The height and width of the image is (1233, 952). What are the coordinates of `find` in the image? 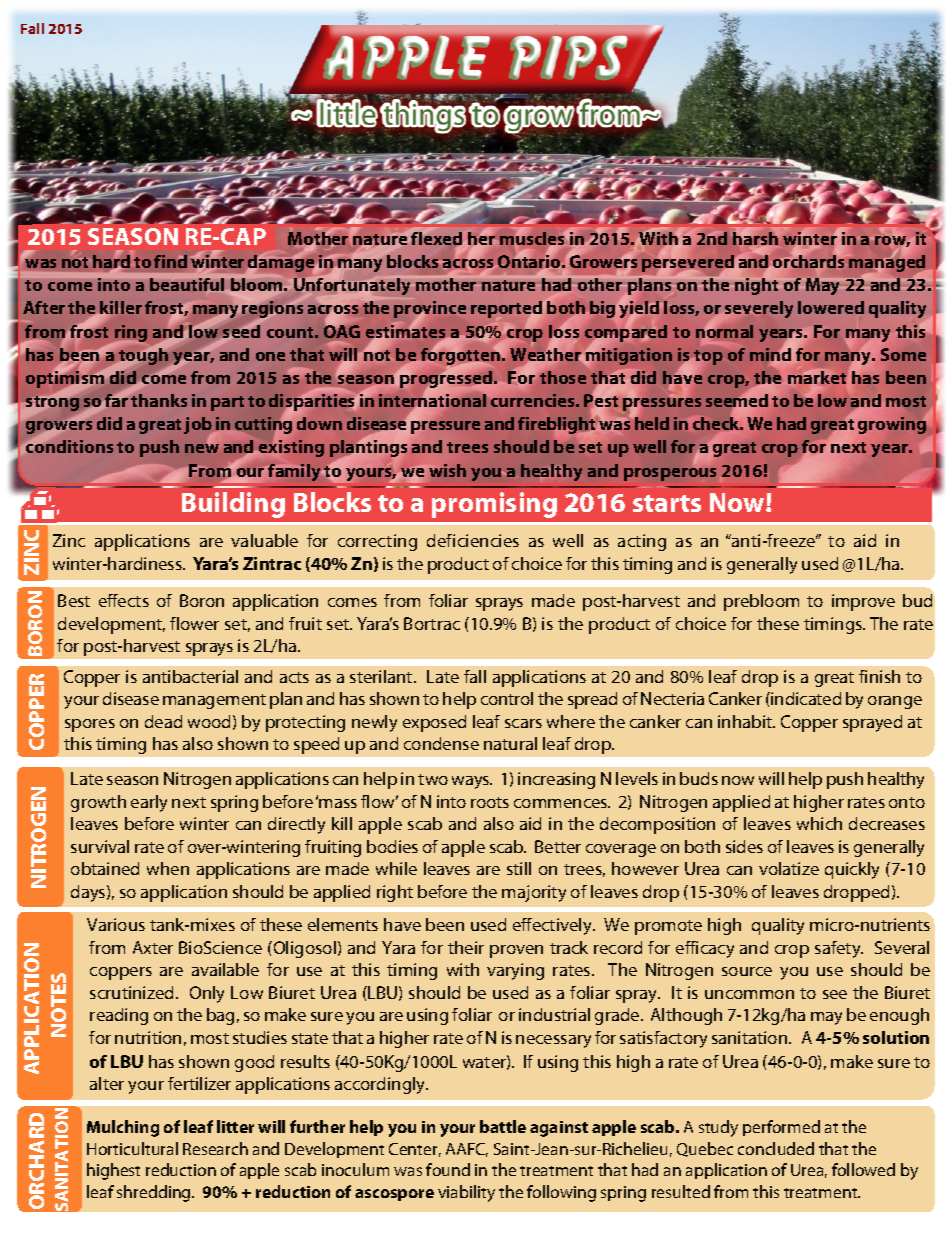 It's located at (170, 261).
